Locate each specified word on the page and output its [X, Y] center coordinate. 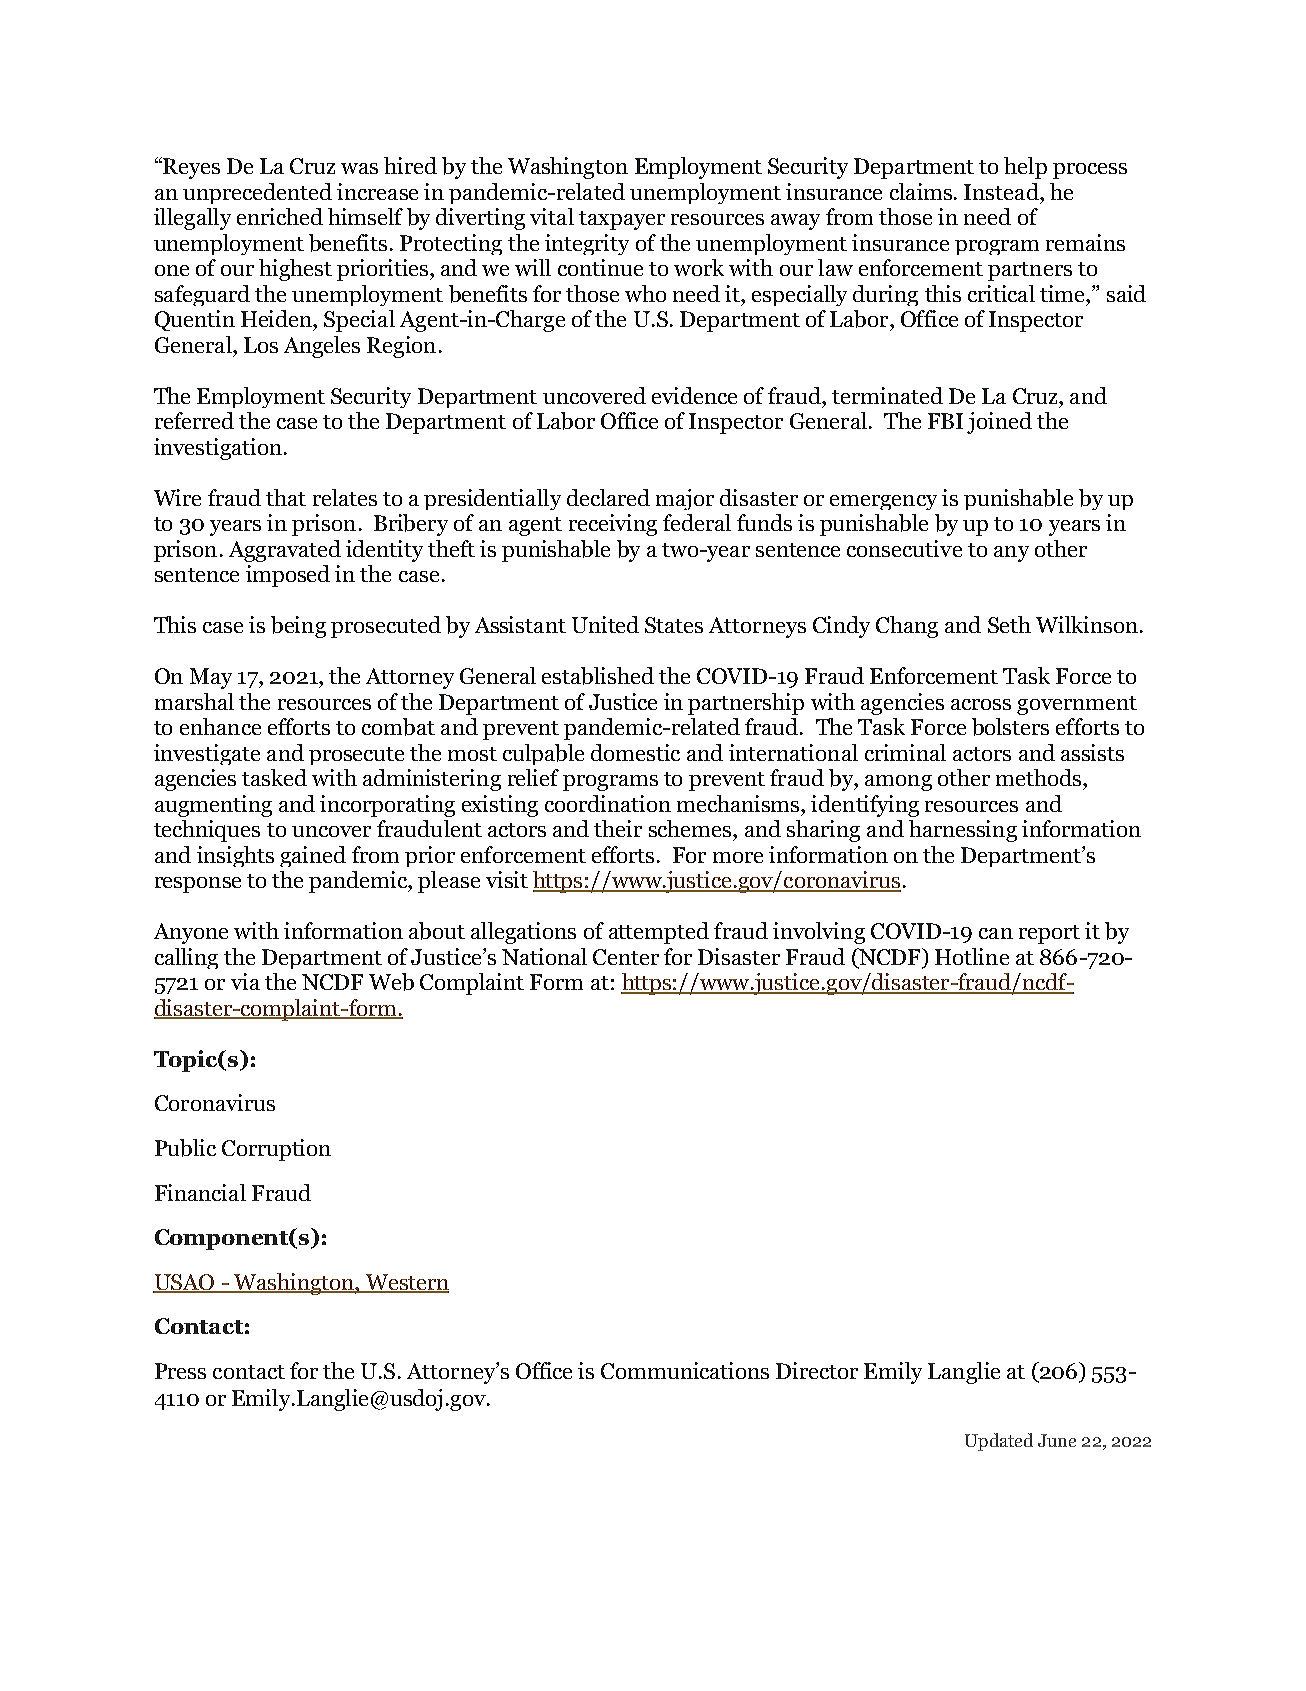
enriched [280, 216]
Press [180, 1371]
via [245, 981]
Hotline [972, 956]
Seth [1009, 624]
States [674, 625]
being [298, 627]
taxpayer [622, 220]
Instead [1002, 191]
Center [626, 957]
